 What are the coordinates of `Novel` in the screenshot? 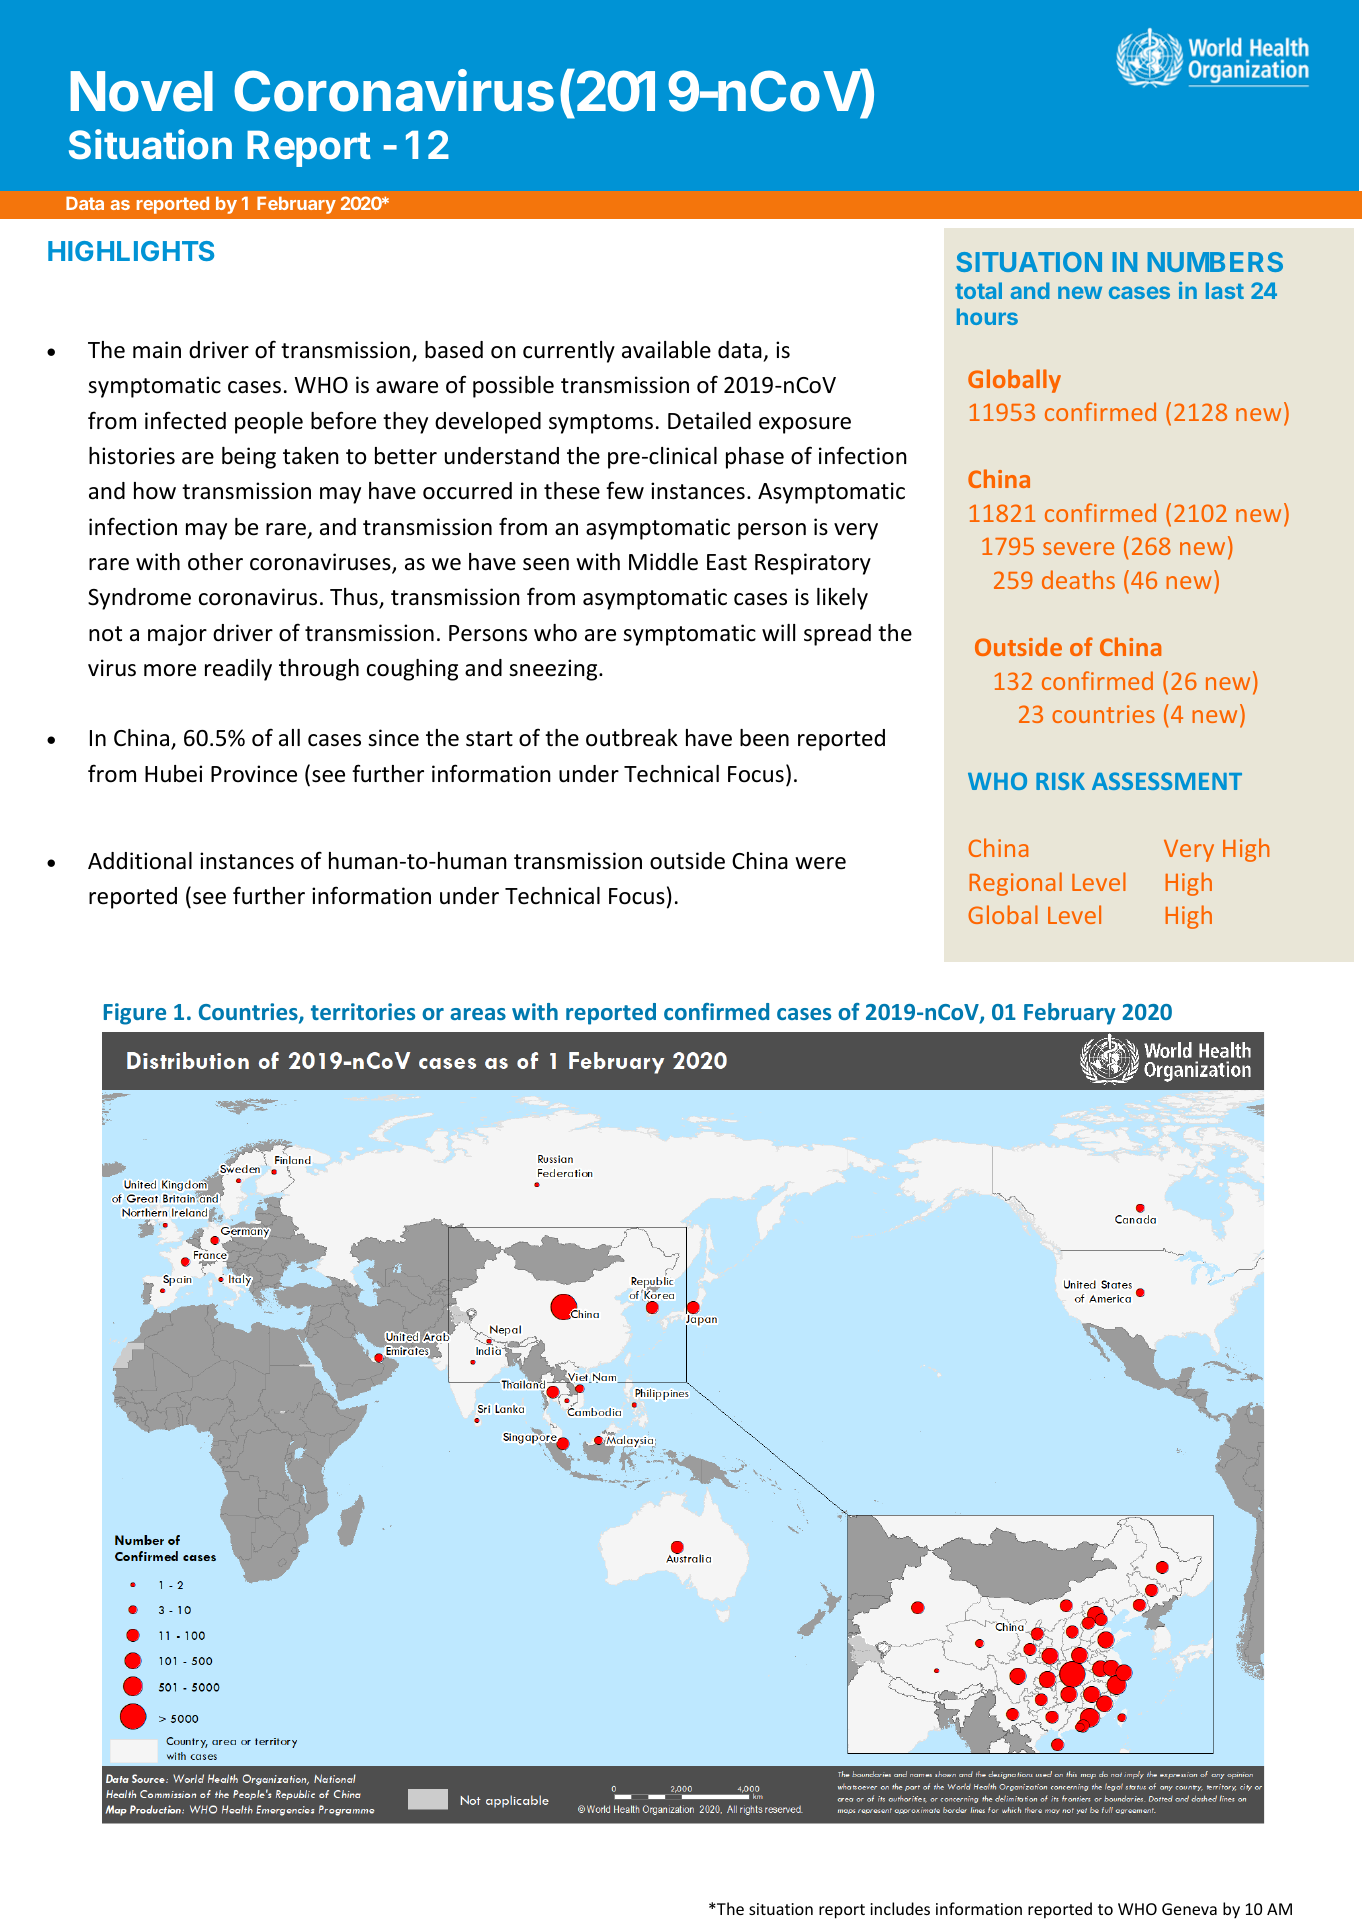 It's located at (141, 91).
